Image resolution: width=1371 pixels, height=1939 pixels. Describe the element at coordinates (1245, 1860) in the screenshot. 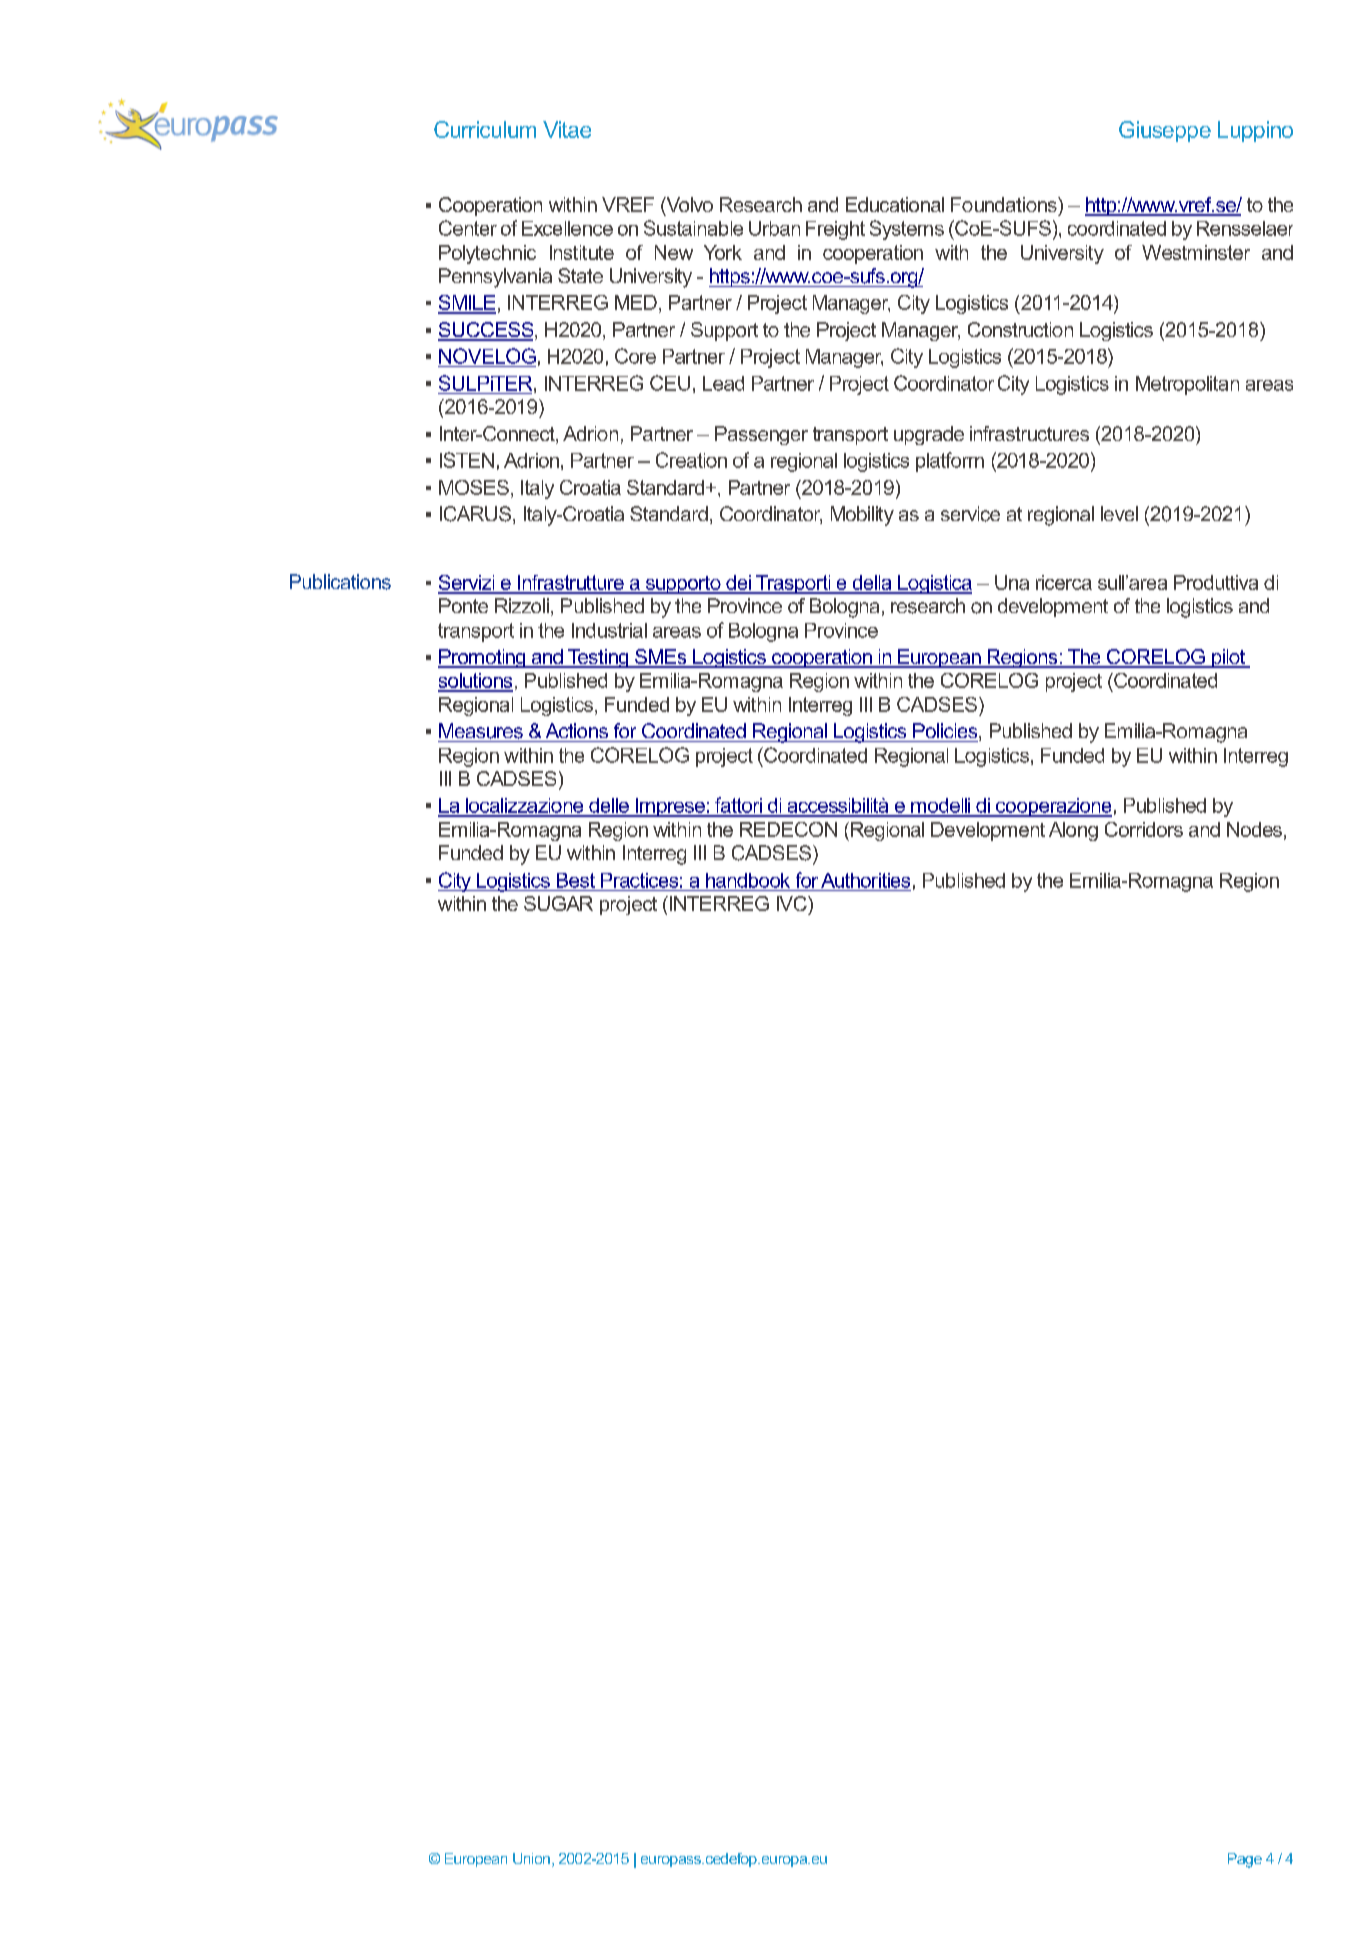

I see `Page` at that location.
